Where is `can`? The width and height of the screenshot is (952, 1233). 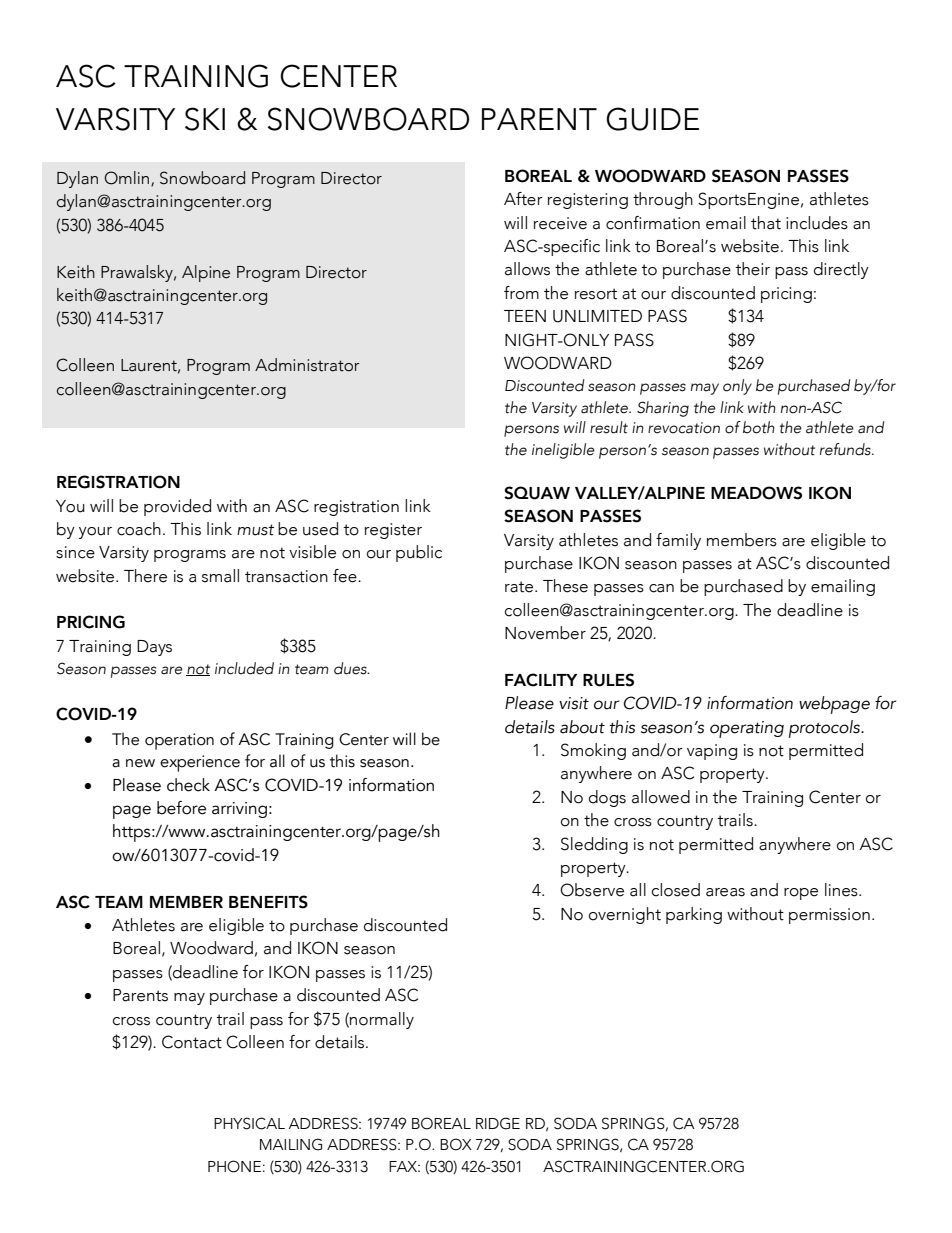 can is located at coordinates (661, 588).
